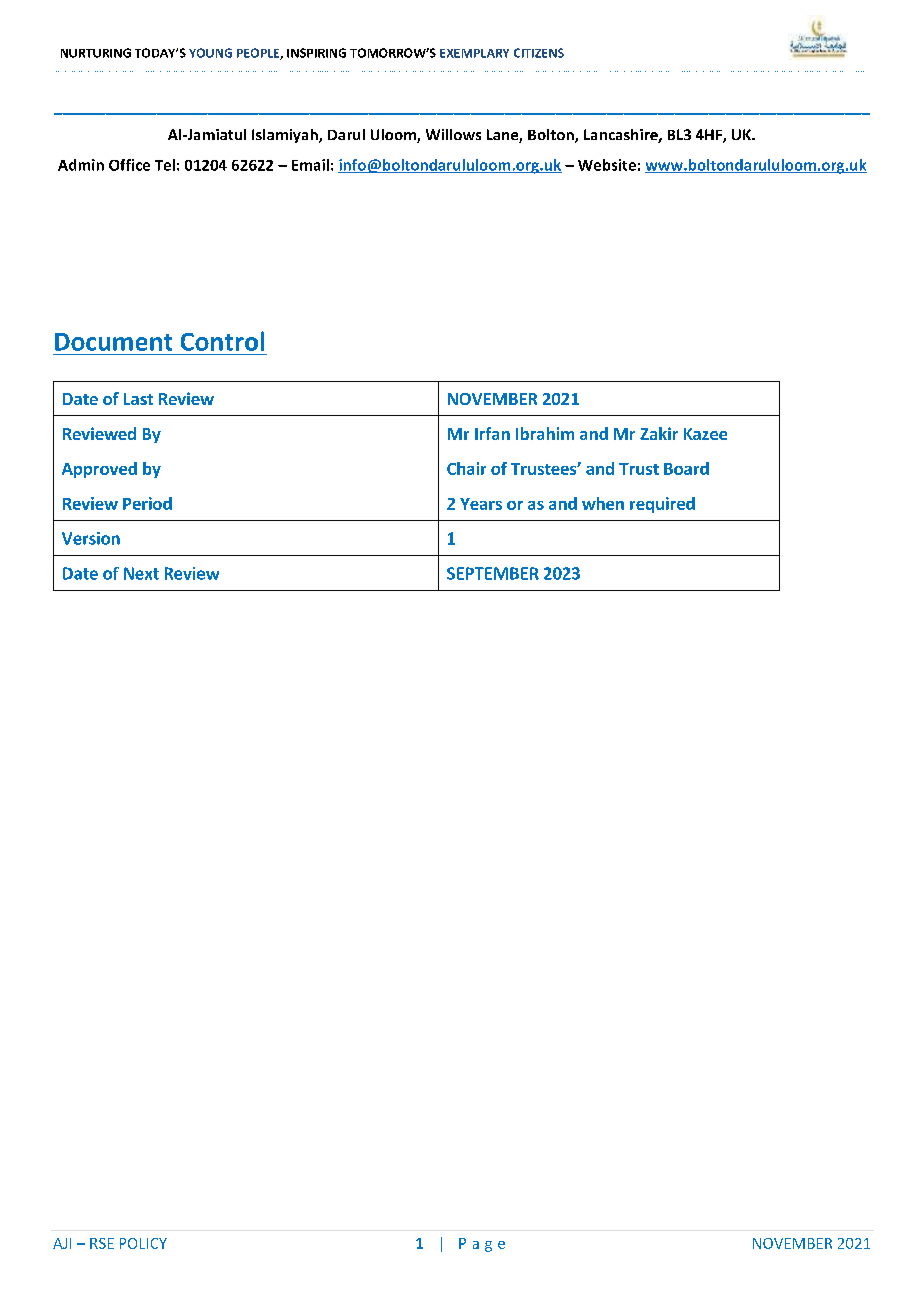  What do you see at coordinates (603, 503) in the screenshot?
I see `when` at bounding box center [603, 503].
